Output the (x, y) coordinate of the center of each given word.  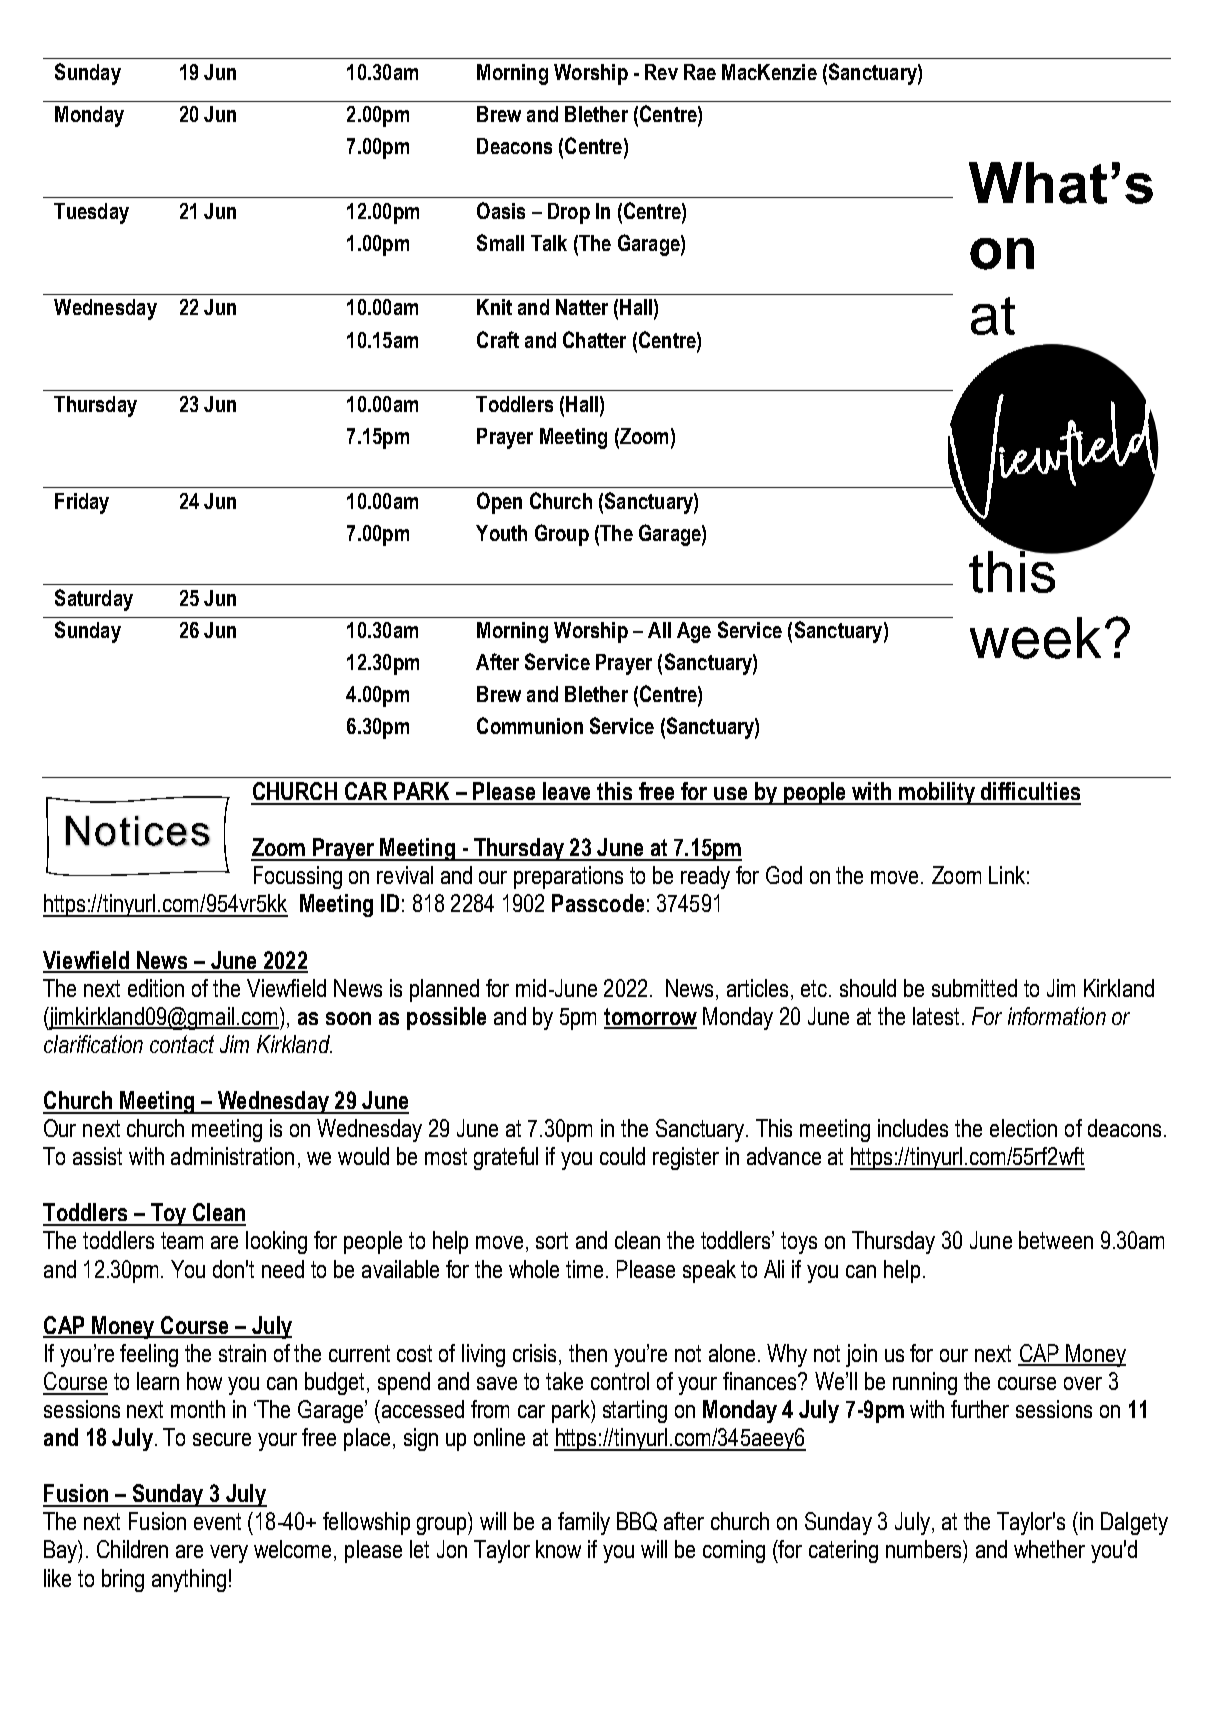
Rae (700, 72)
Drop (569, 213)
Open (499, 503)
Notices (138, 831)
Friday (82, 503)
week (1035, 638)
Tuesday (91, 213)
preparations (568, 877)
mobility (937, 793)
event (217, 1521)
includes (913, 1128)
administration (232, 1156)
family (584, 1523)
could (622, 1156)
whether (1049, 1549)
